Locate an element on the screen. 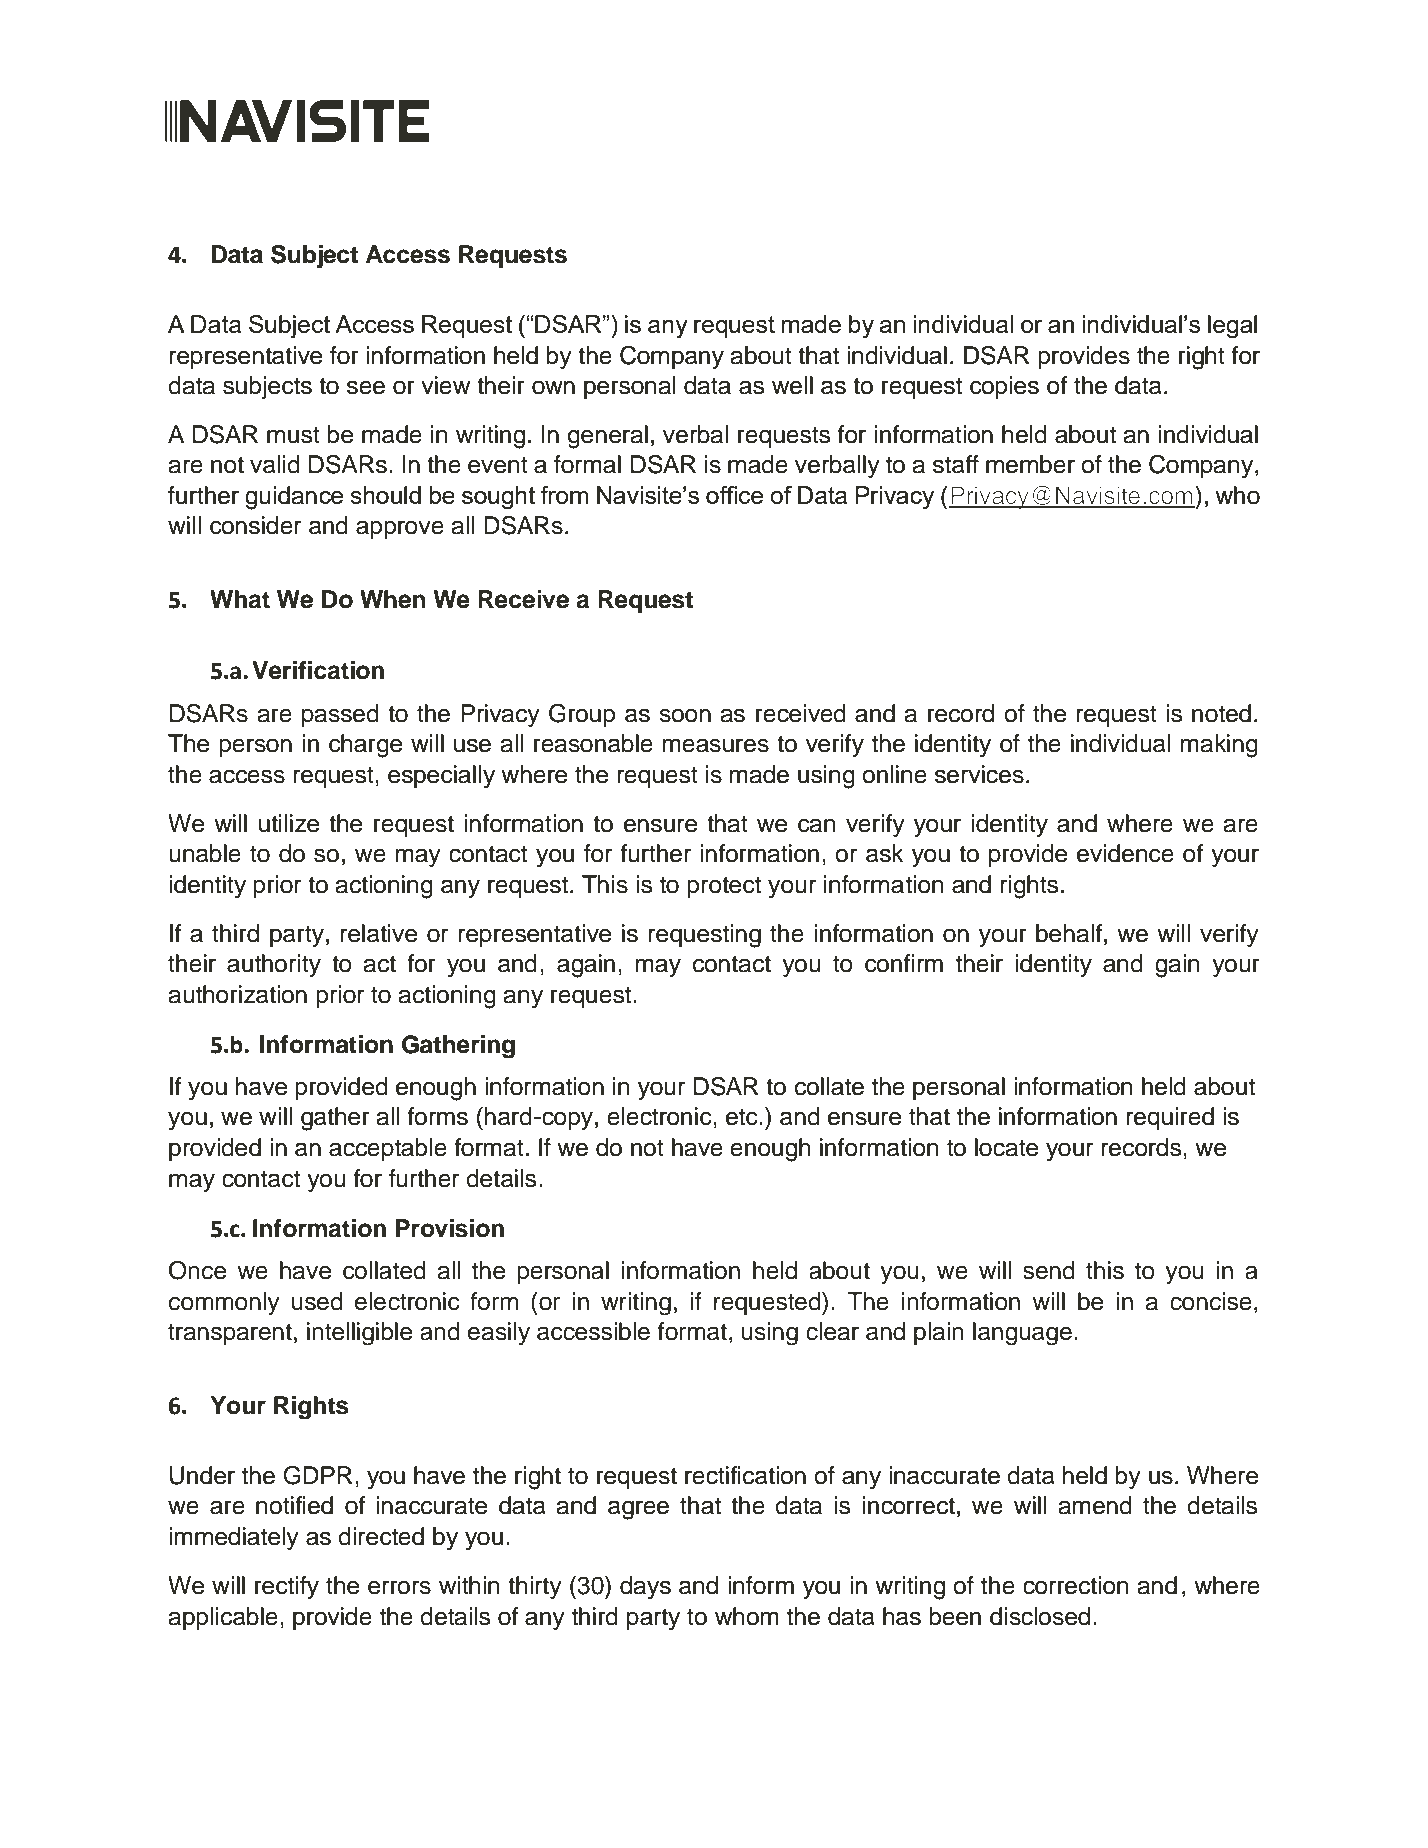  protect is located at coordinates (724, 887).
